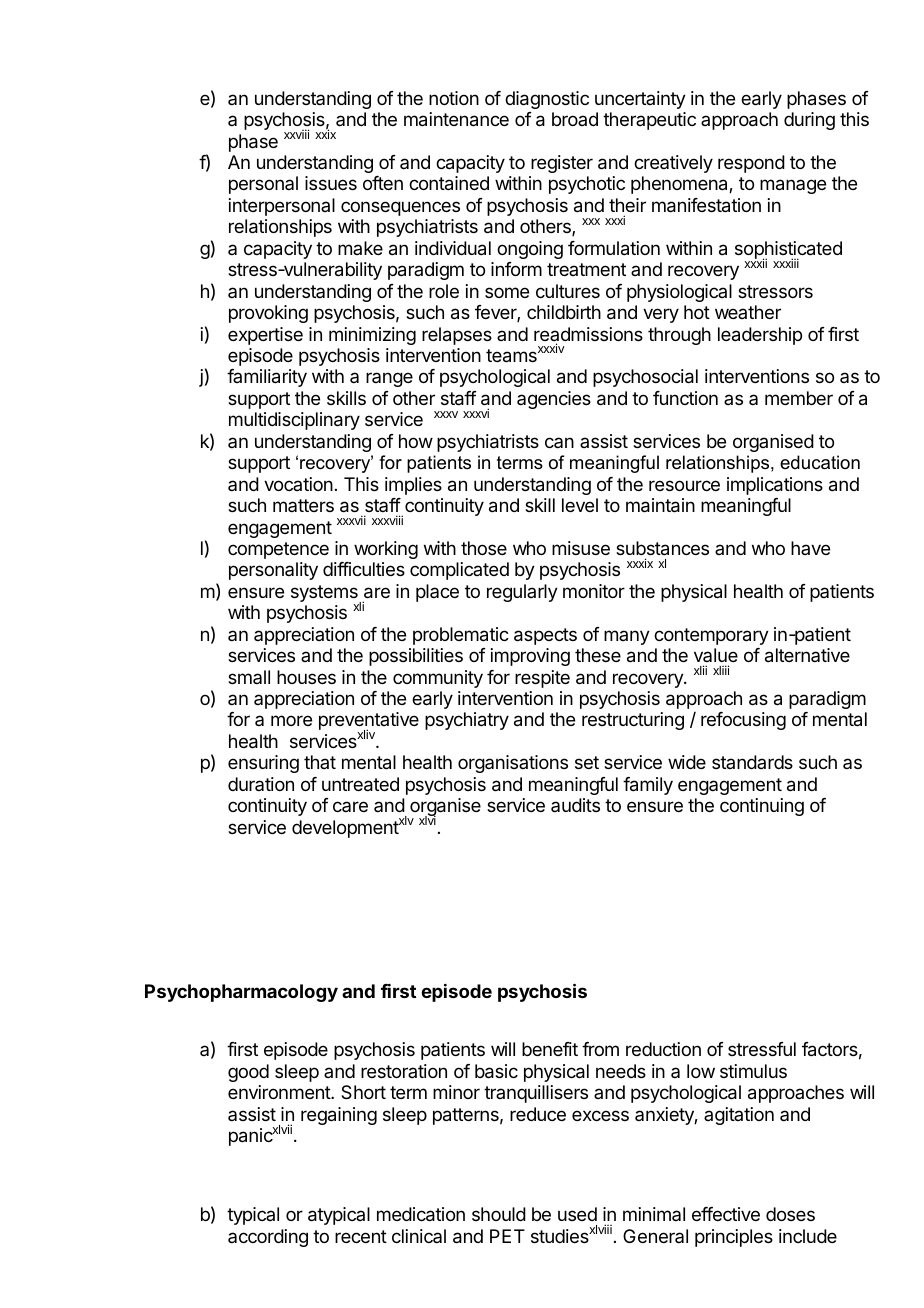  I want to click on level, so click(580, 505).
